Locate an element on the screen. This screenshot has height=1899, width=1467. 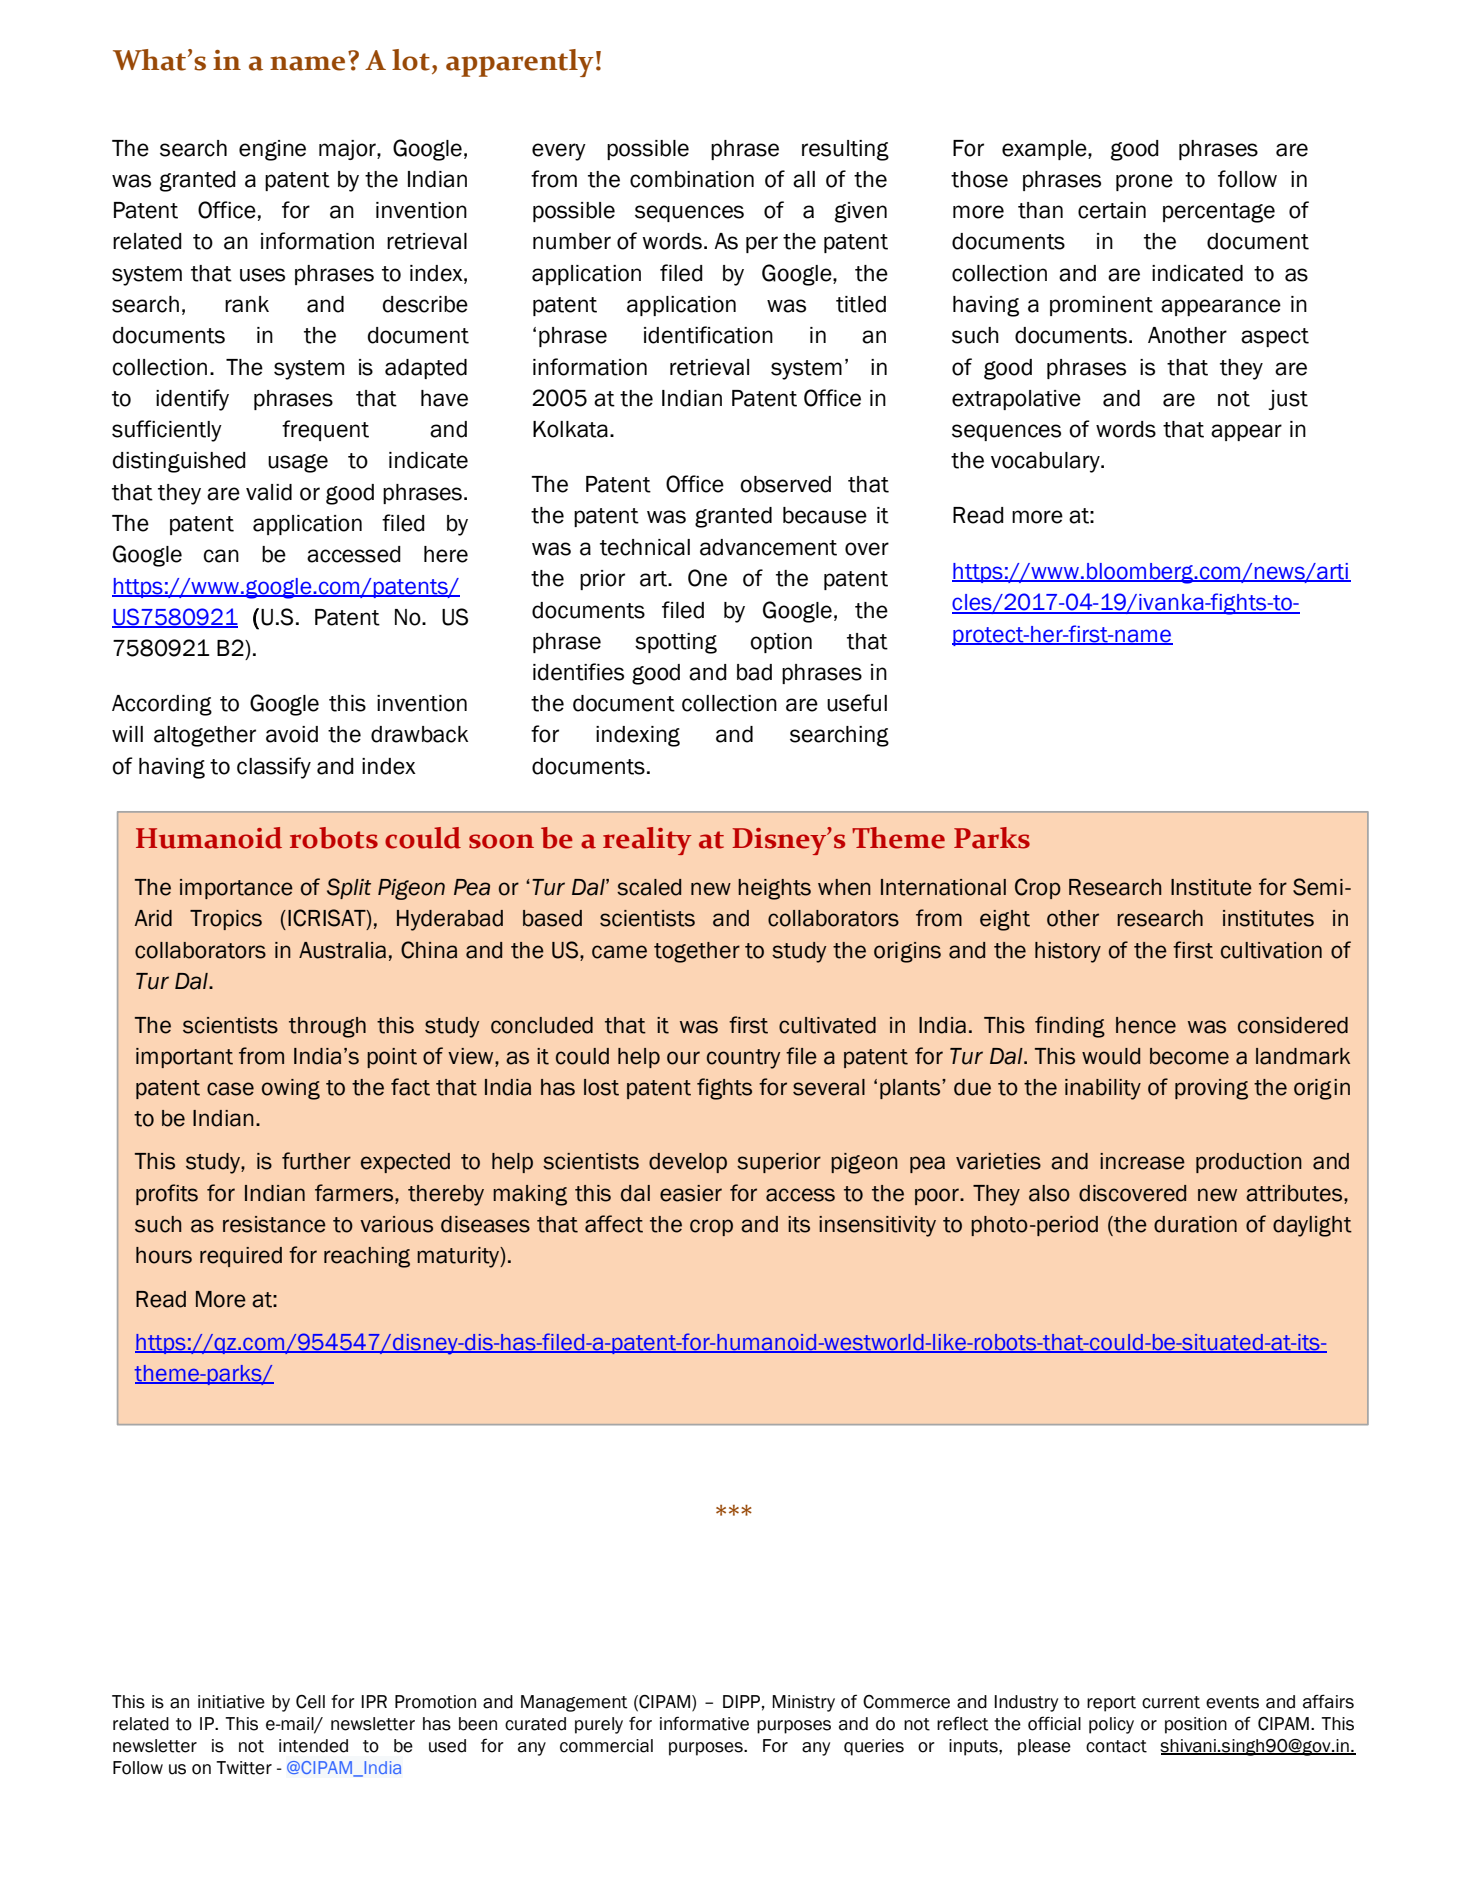
advancement is located at coordinates (768, 547).
